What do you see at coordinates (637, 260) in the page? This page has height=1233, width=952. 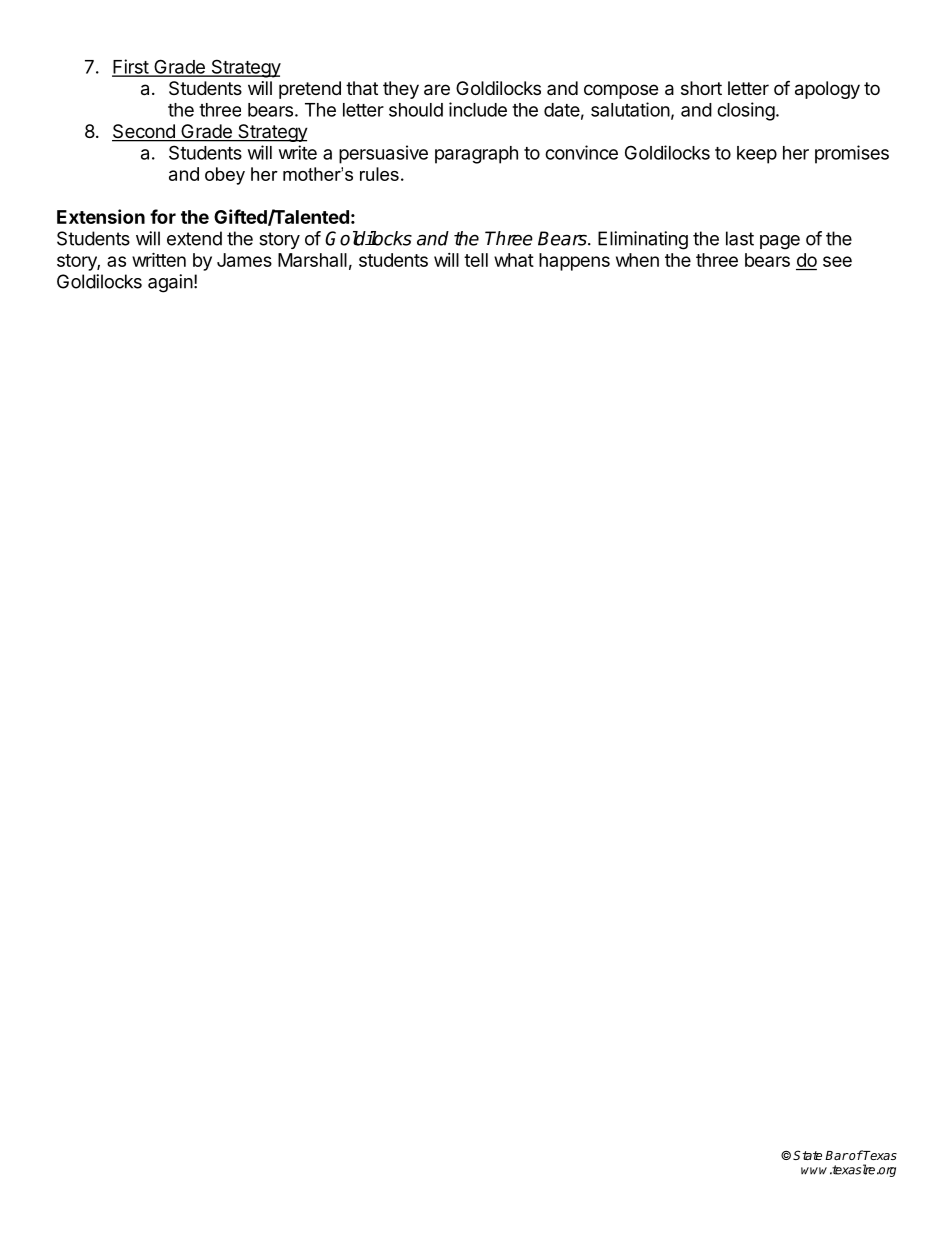 I see `when` at bounding box center [637, 260].
